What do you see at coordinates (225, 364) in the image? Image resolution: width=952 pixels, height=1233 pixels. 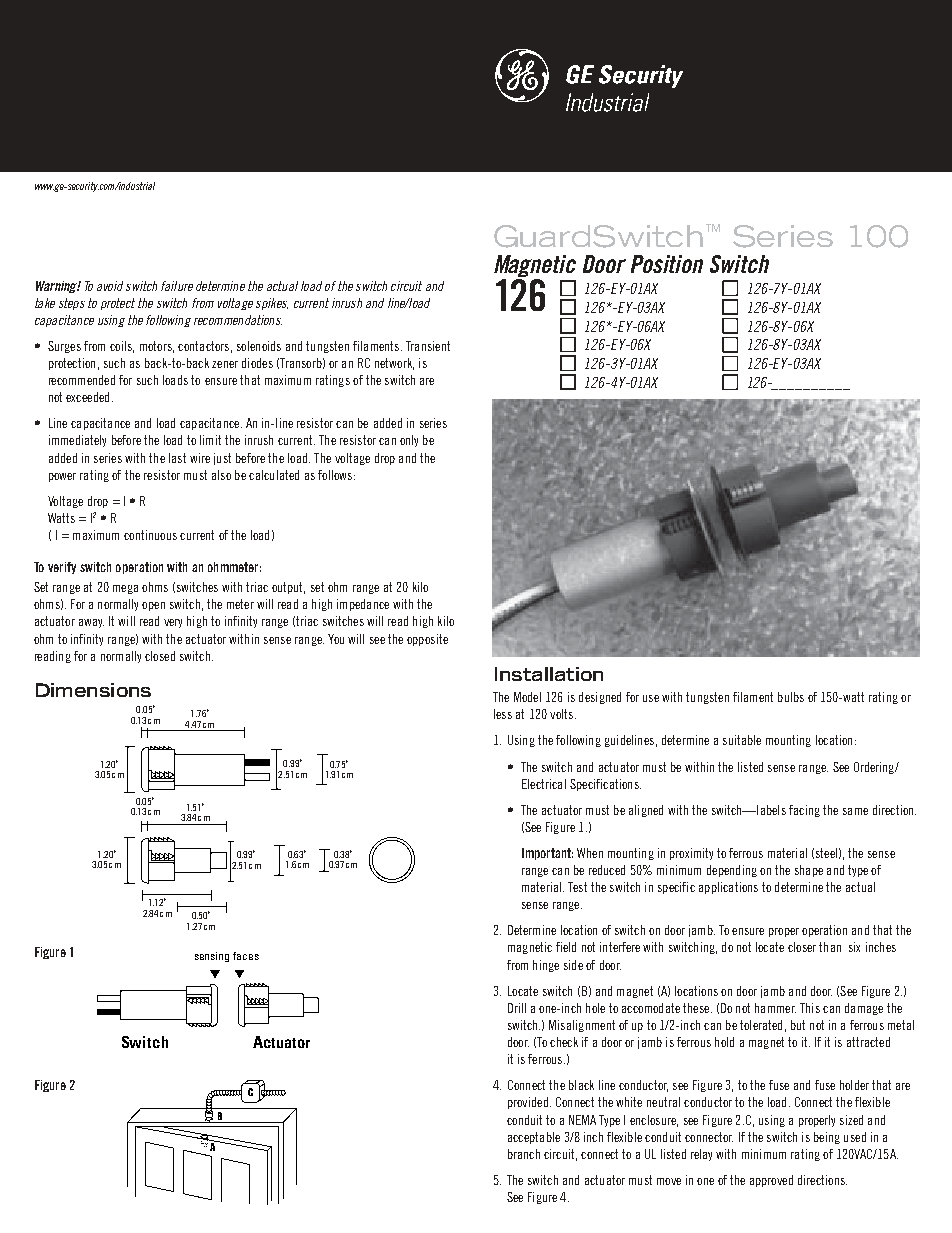 I see `zener` at bounding box center [225, 364].
